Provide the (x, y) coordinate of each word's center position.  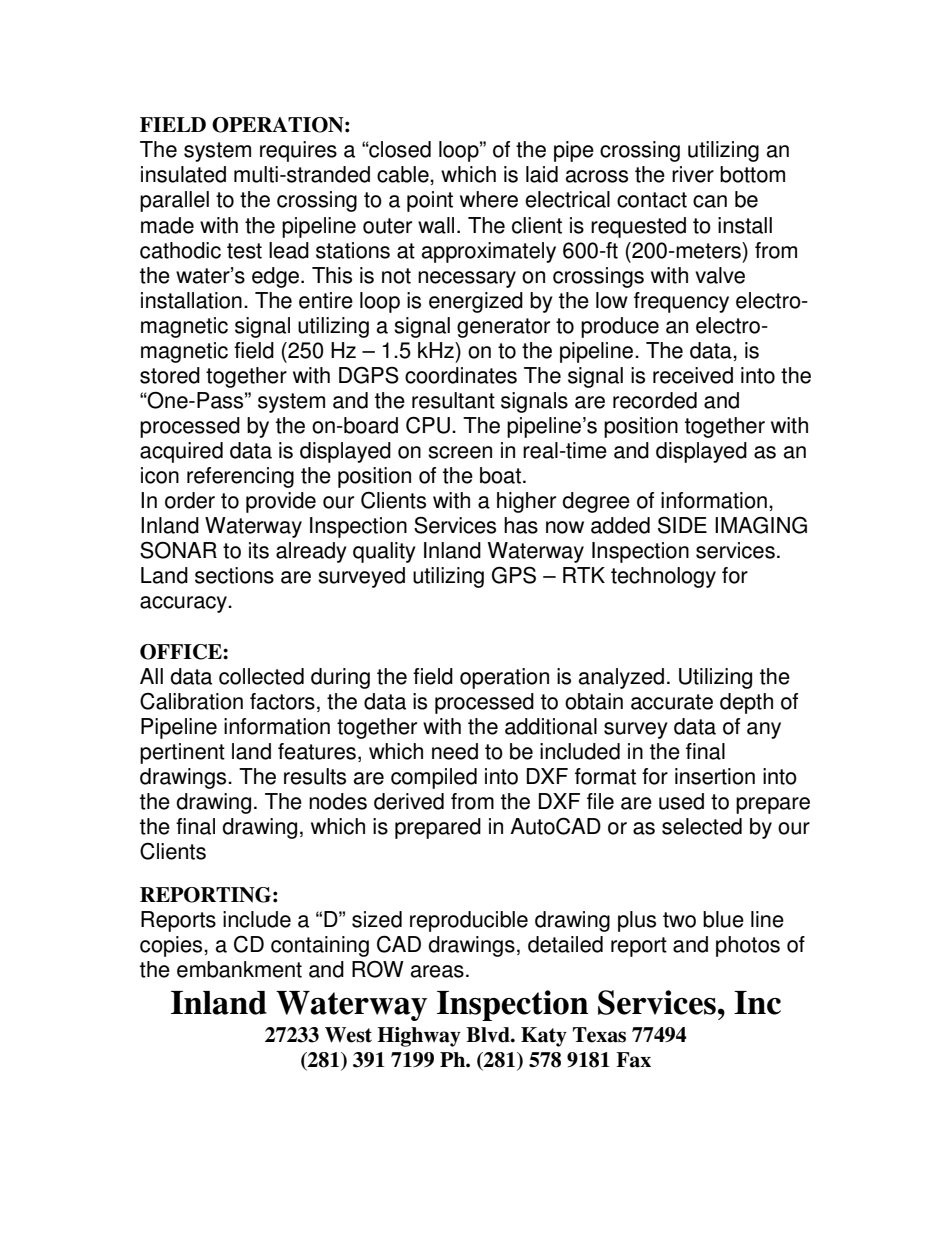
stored (170, 375)
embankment (239, 969)
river (693, 174)
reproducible (469, 921)
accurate (672, 702)
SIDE (682, 525)
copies (172, 946)
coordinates (461, 375)
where (489, 199)
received (693, 375)
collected (261, 676)
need (455, 751)
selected (702, 826)
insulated (183, 174)
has (521, 525)
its (259, 550)
